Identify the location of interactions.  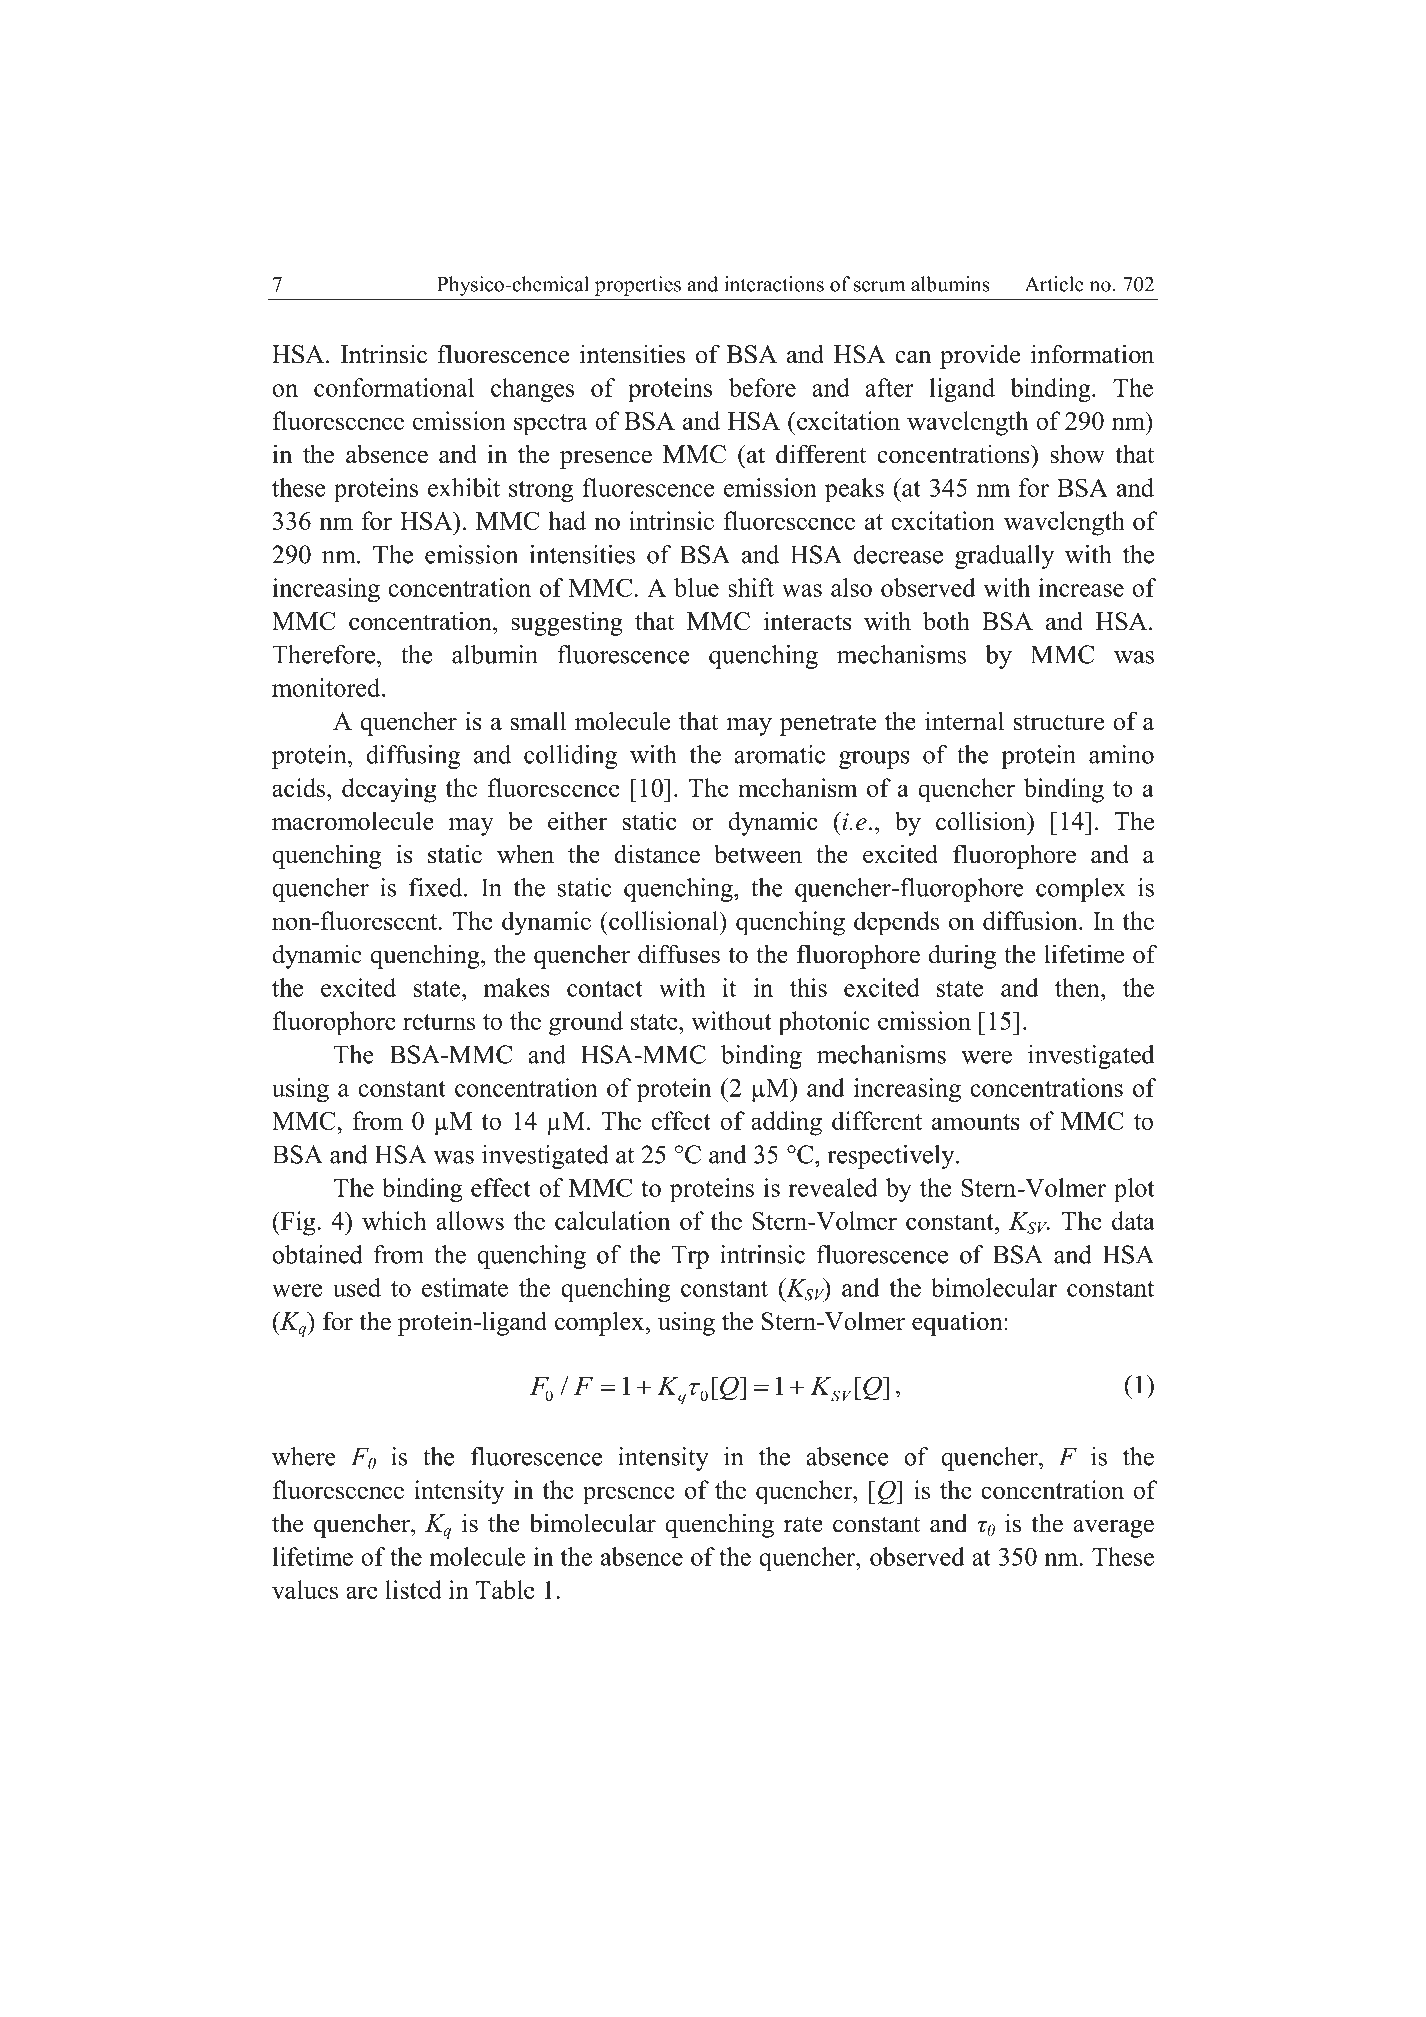
(774, 284).
